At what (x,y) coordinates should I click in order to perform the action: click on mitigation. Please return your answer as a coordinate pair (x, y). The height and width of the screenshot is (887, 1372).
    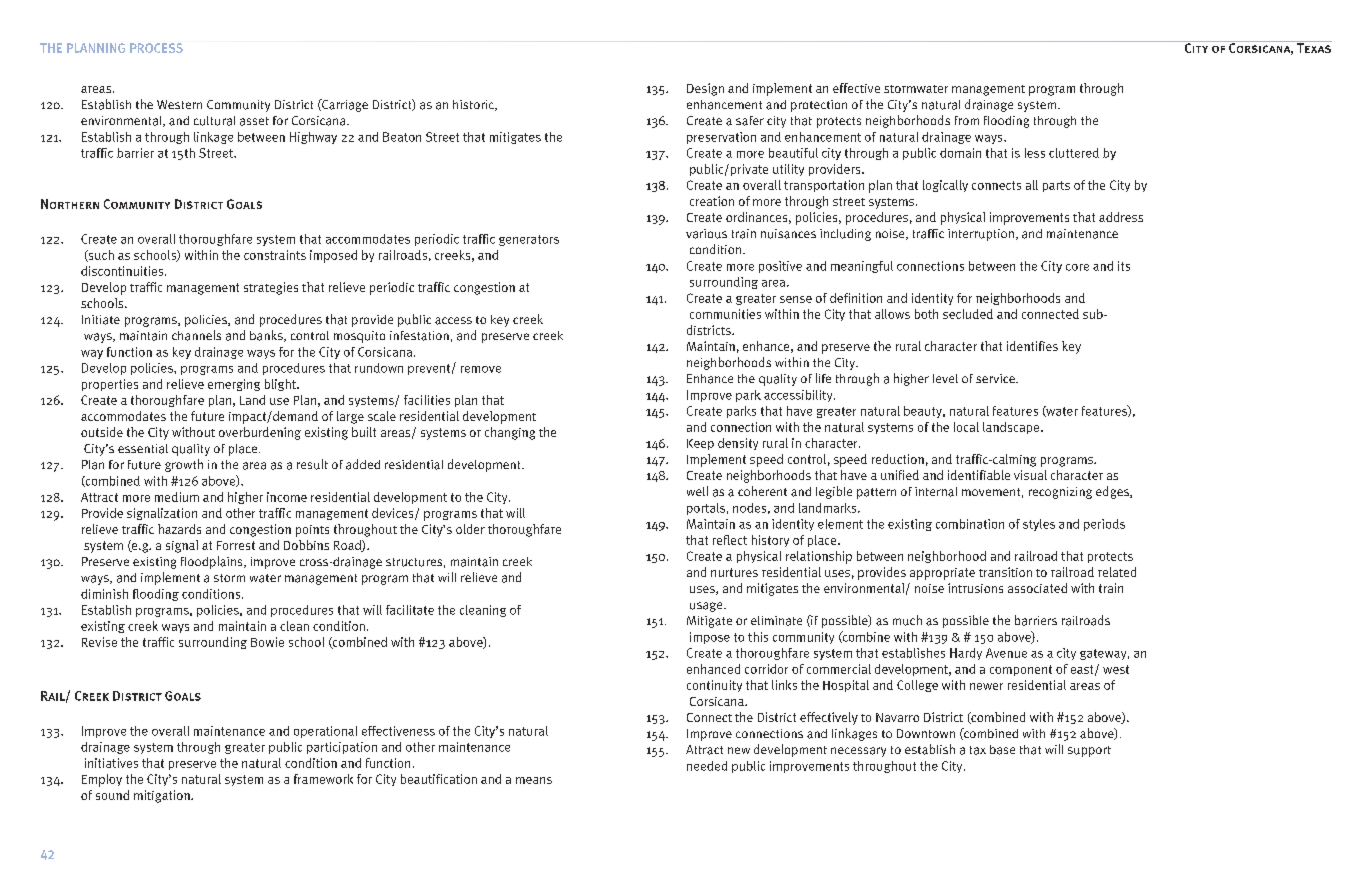
    Looking at the image, I should click on (163, 796).
